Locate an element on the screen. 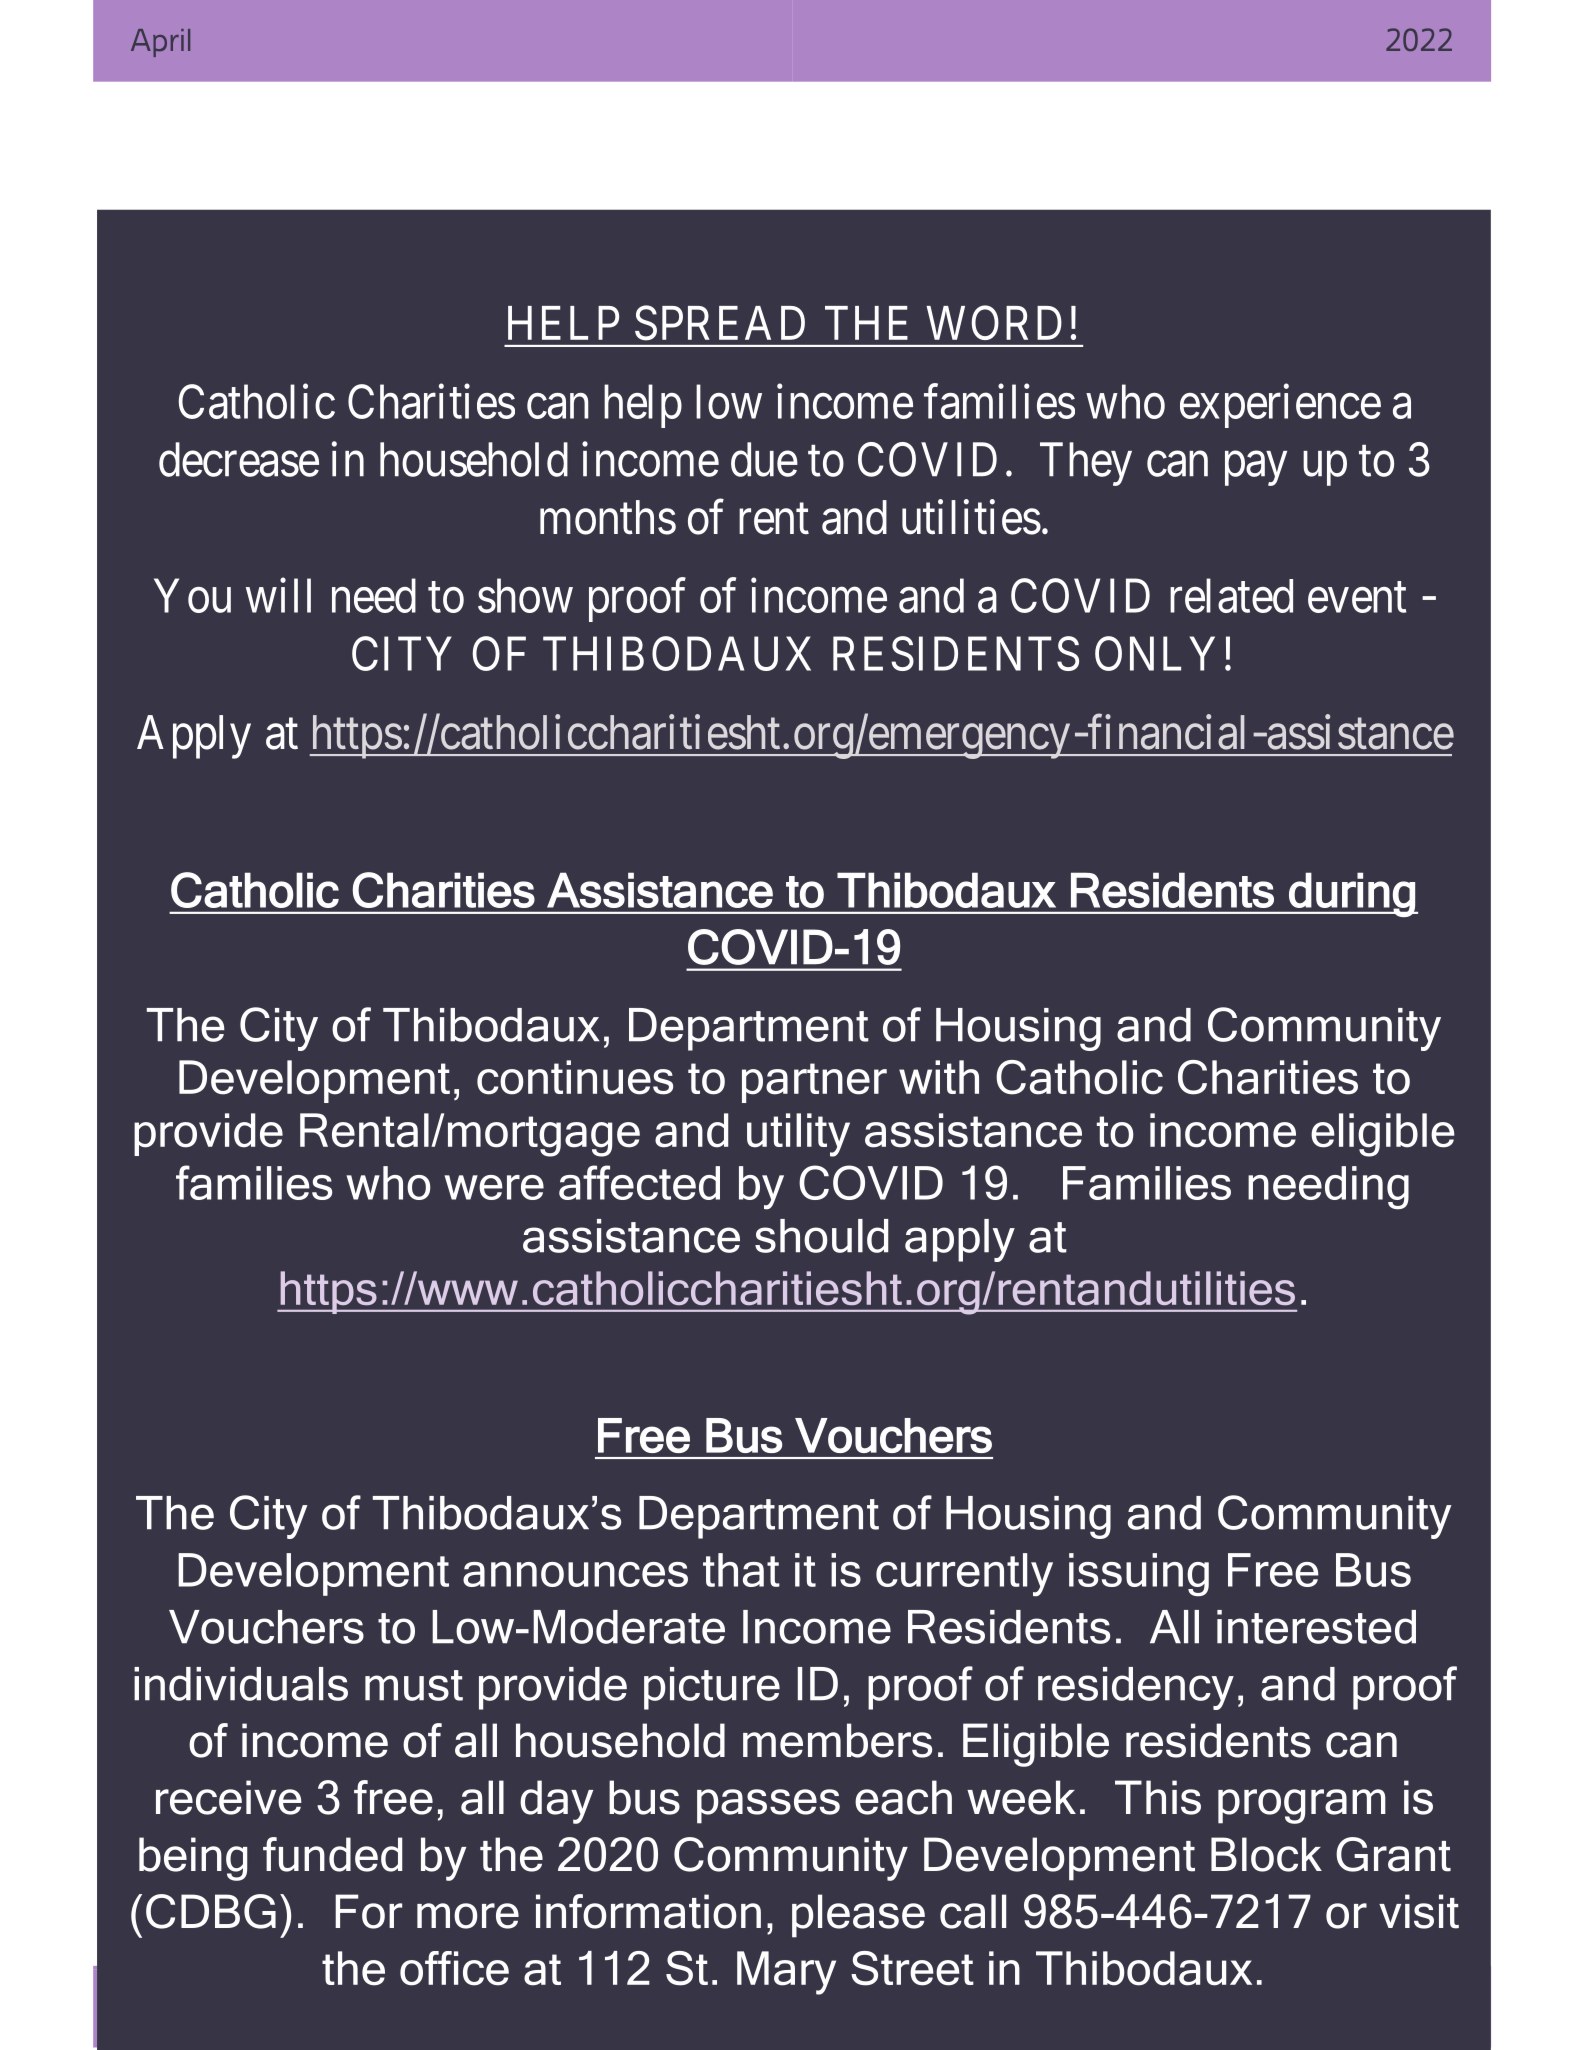 The image size is (1584, 2050). show is located at coordinates (525, 595).
